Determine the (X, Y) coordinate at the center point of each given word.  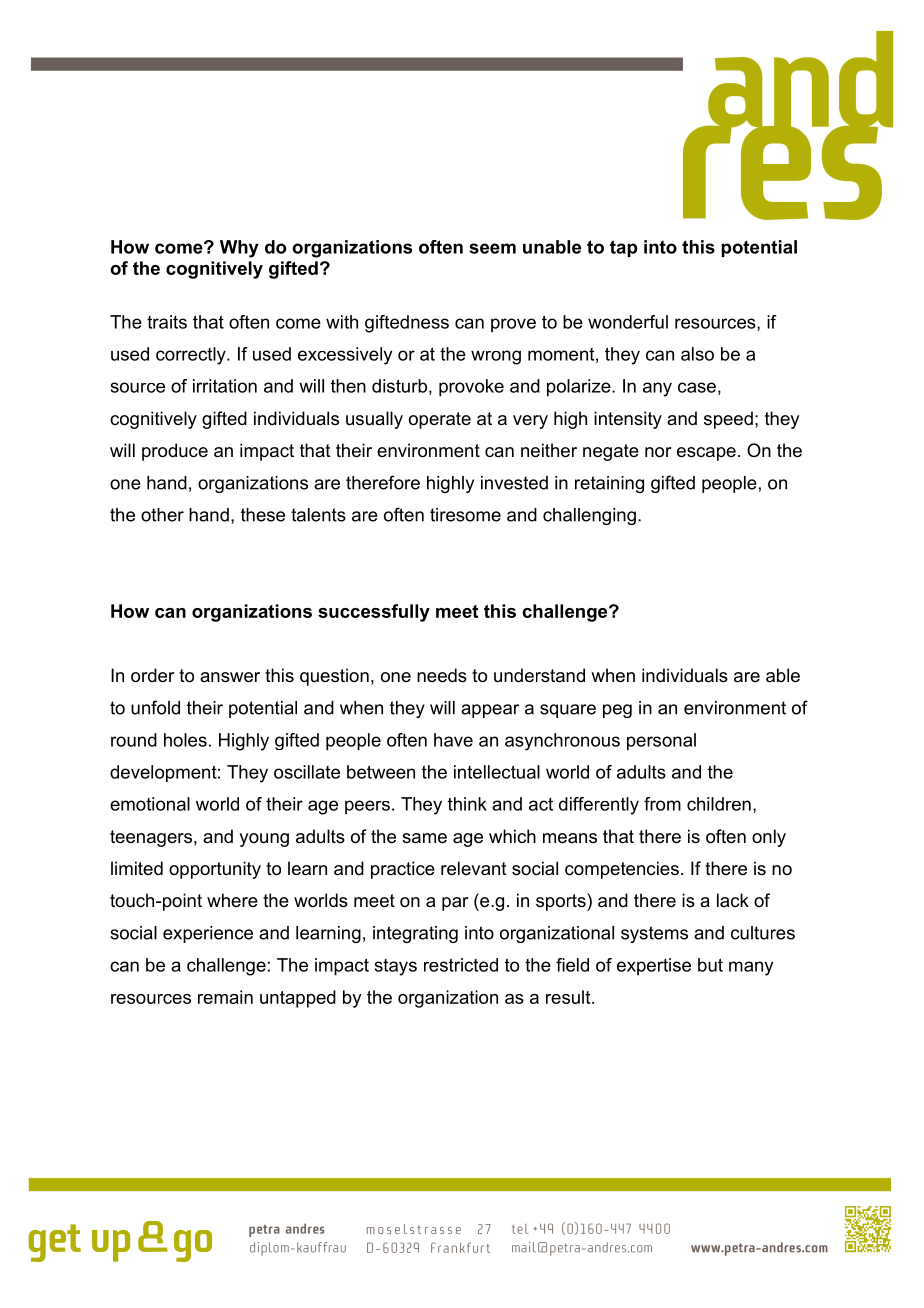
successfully (374, 613)
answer (230, 677)
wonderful (628, 322)
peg (617, 711)
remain (225, 997)
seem (492, 248)
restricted (461, 965)
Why (239, 249)
